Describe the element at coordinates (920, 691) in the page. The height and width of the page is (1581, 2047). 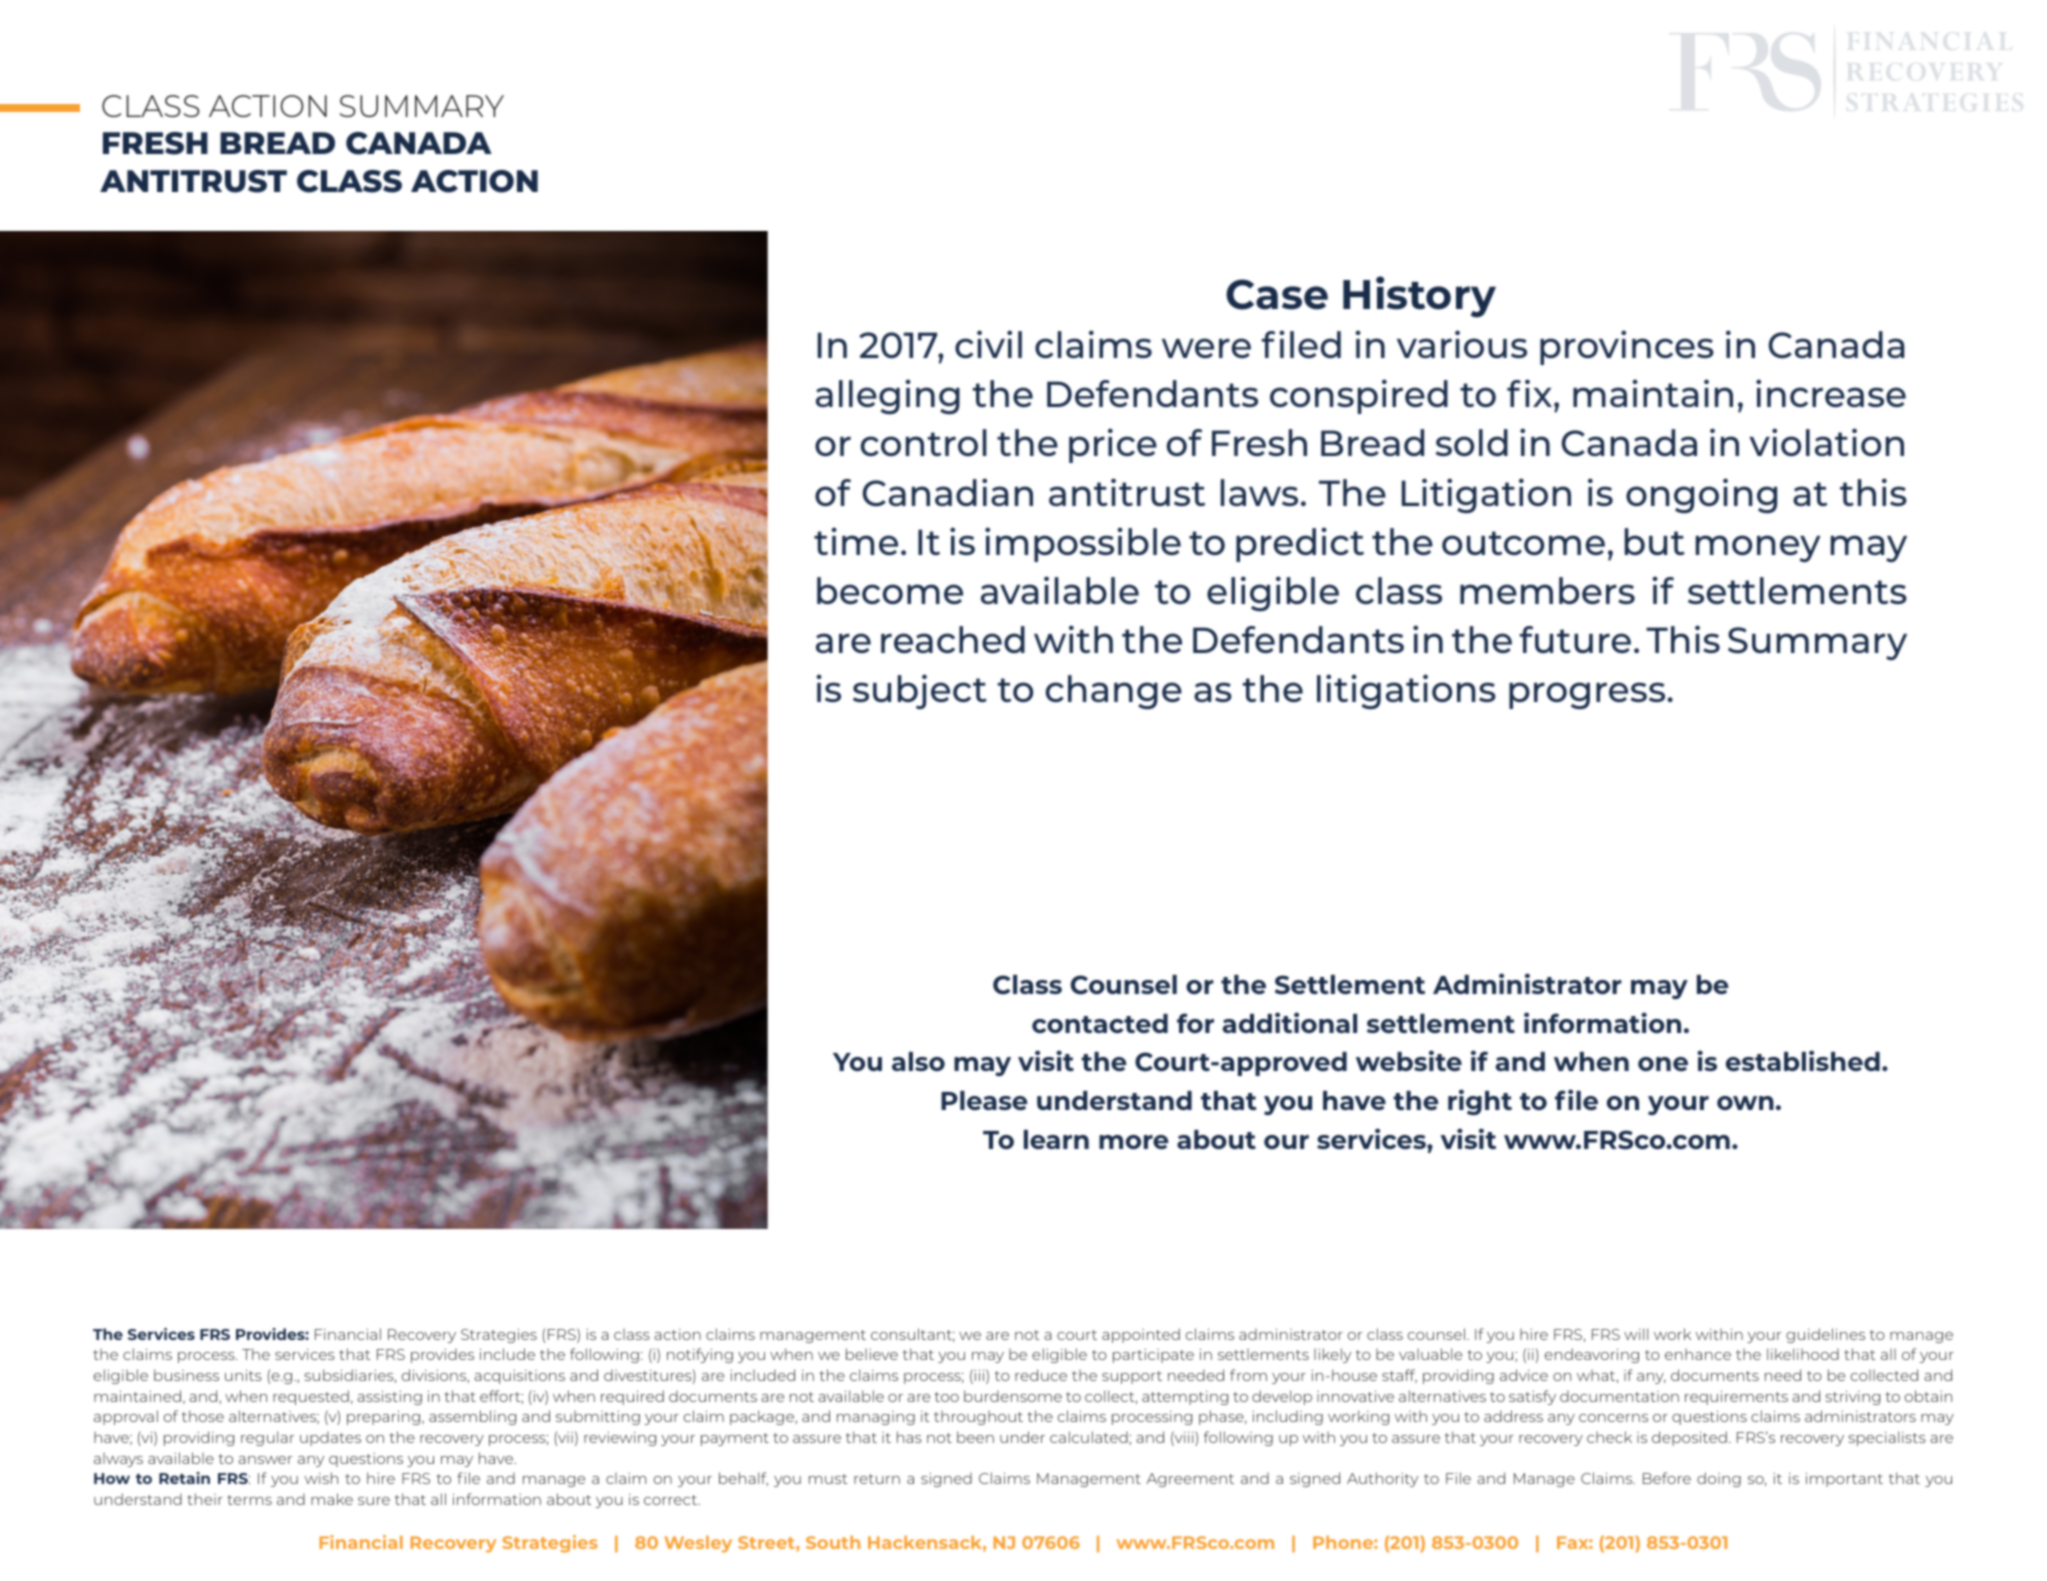
I see `subject` at that location.
